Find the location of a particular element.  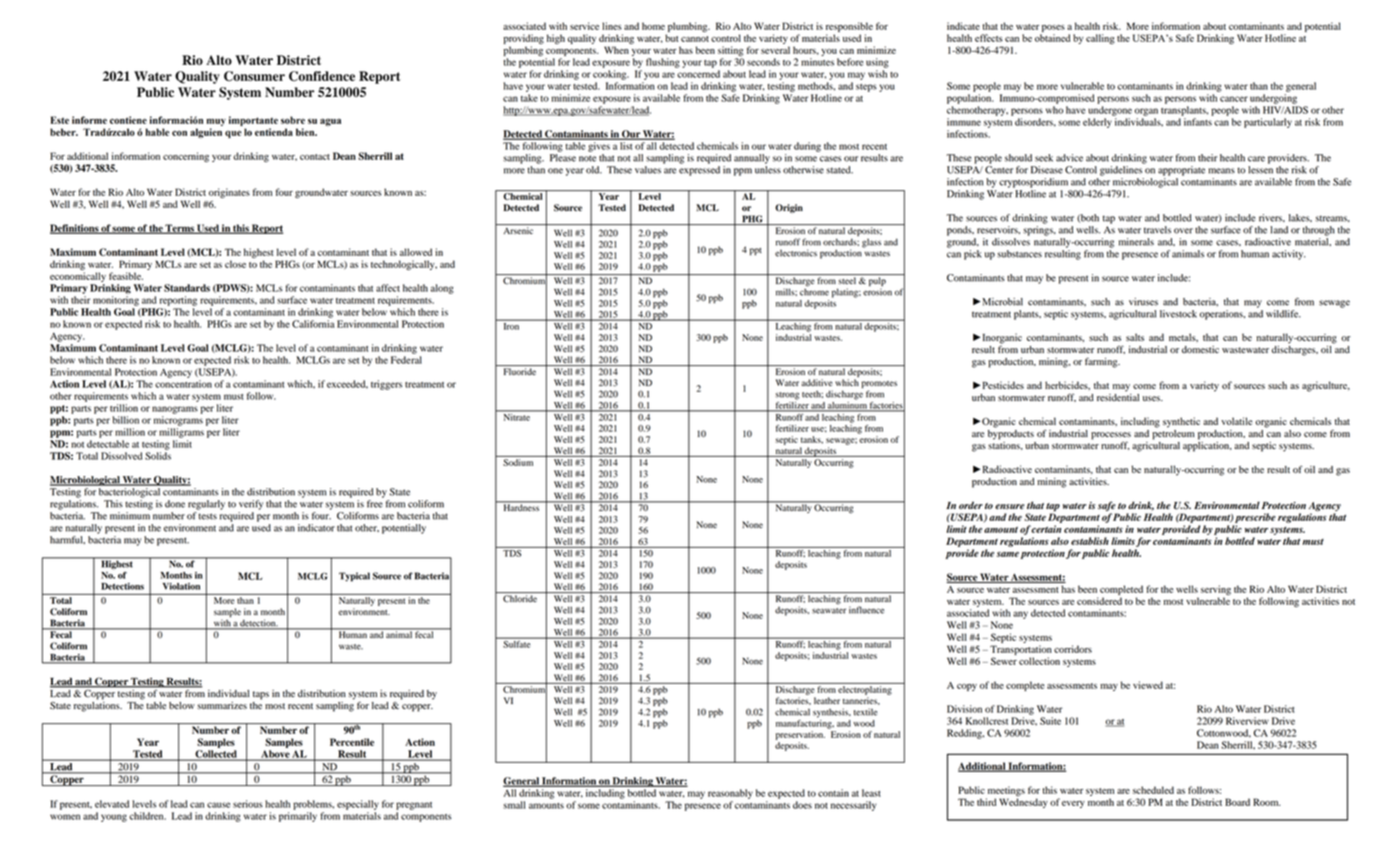

taps is located at coordinates (261, 695).
